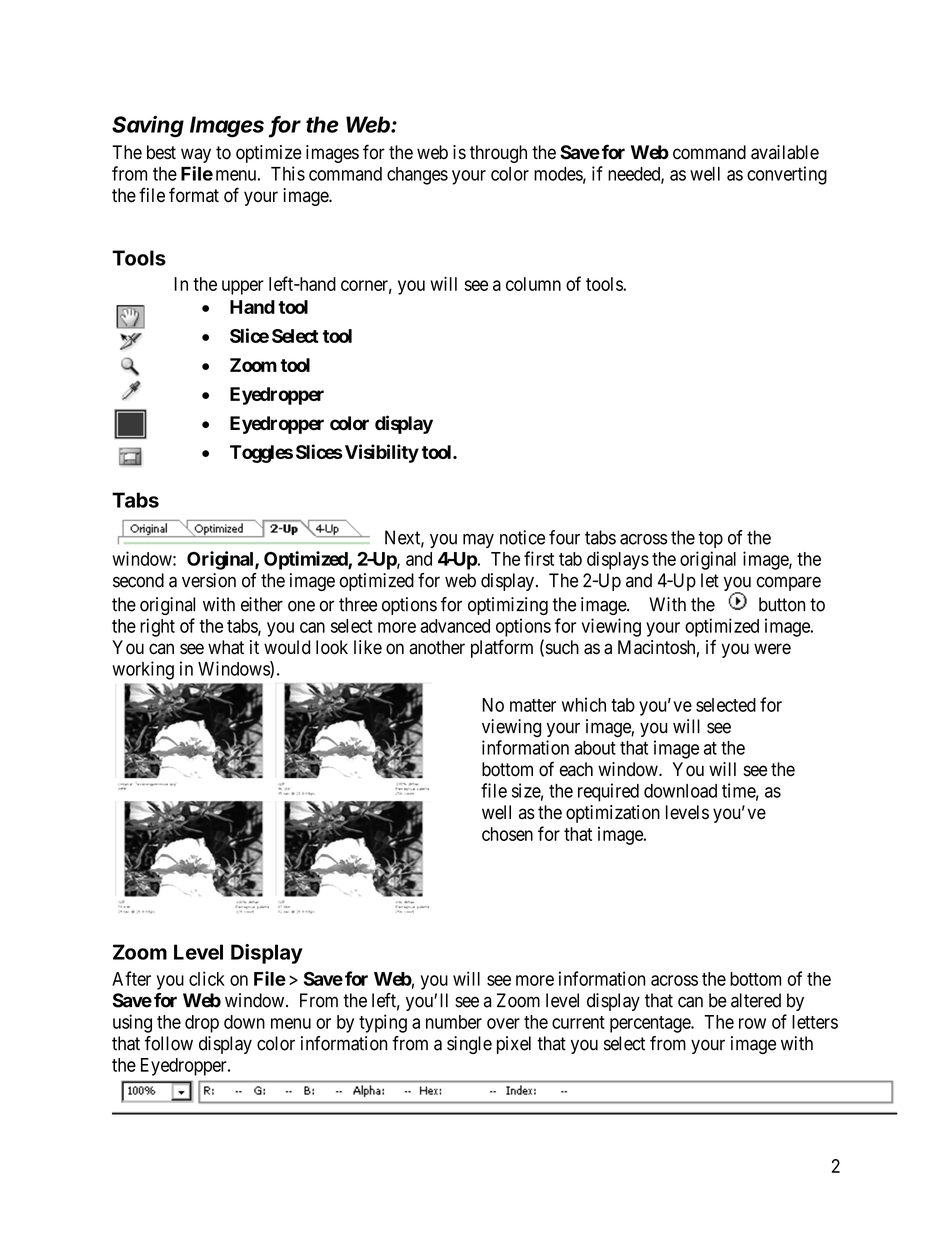 Image resolution: width=952 pixels, height=1233 pixels. What do you see at coordinates (454, 1022) in the document?
I see `number` at bounding box center [454, 1022].
